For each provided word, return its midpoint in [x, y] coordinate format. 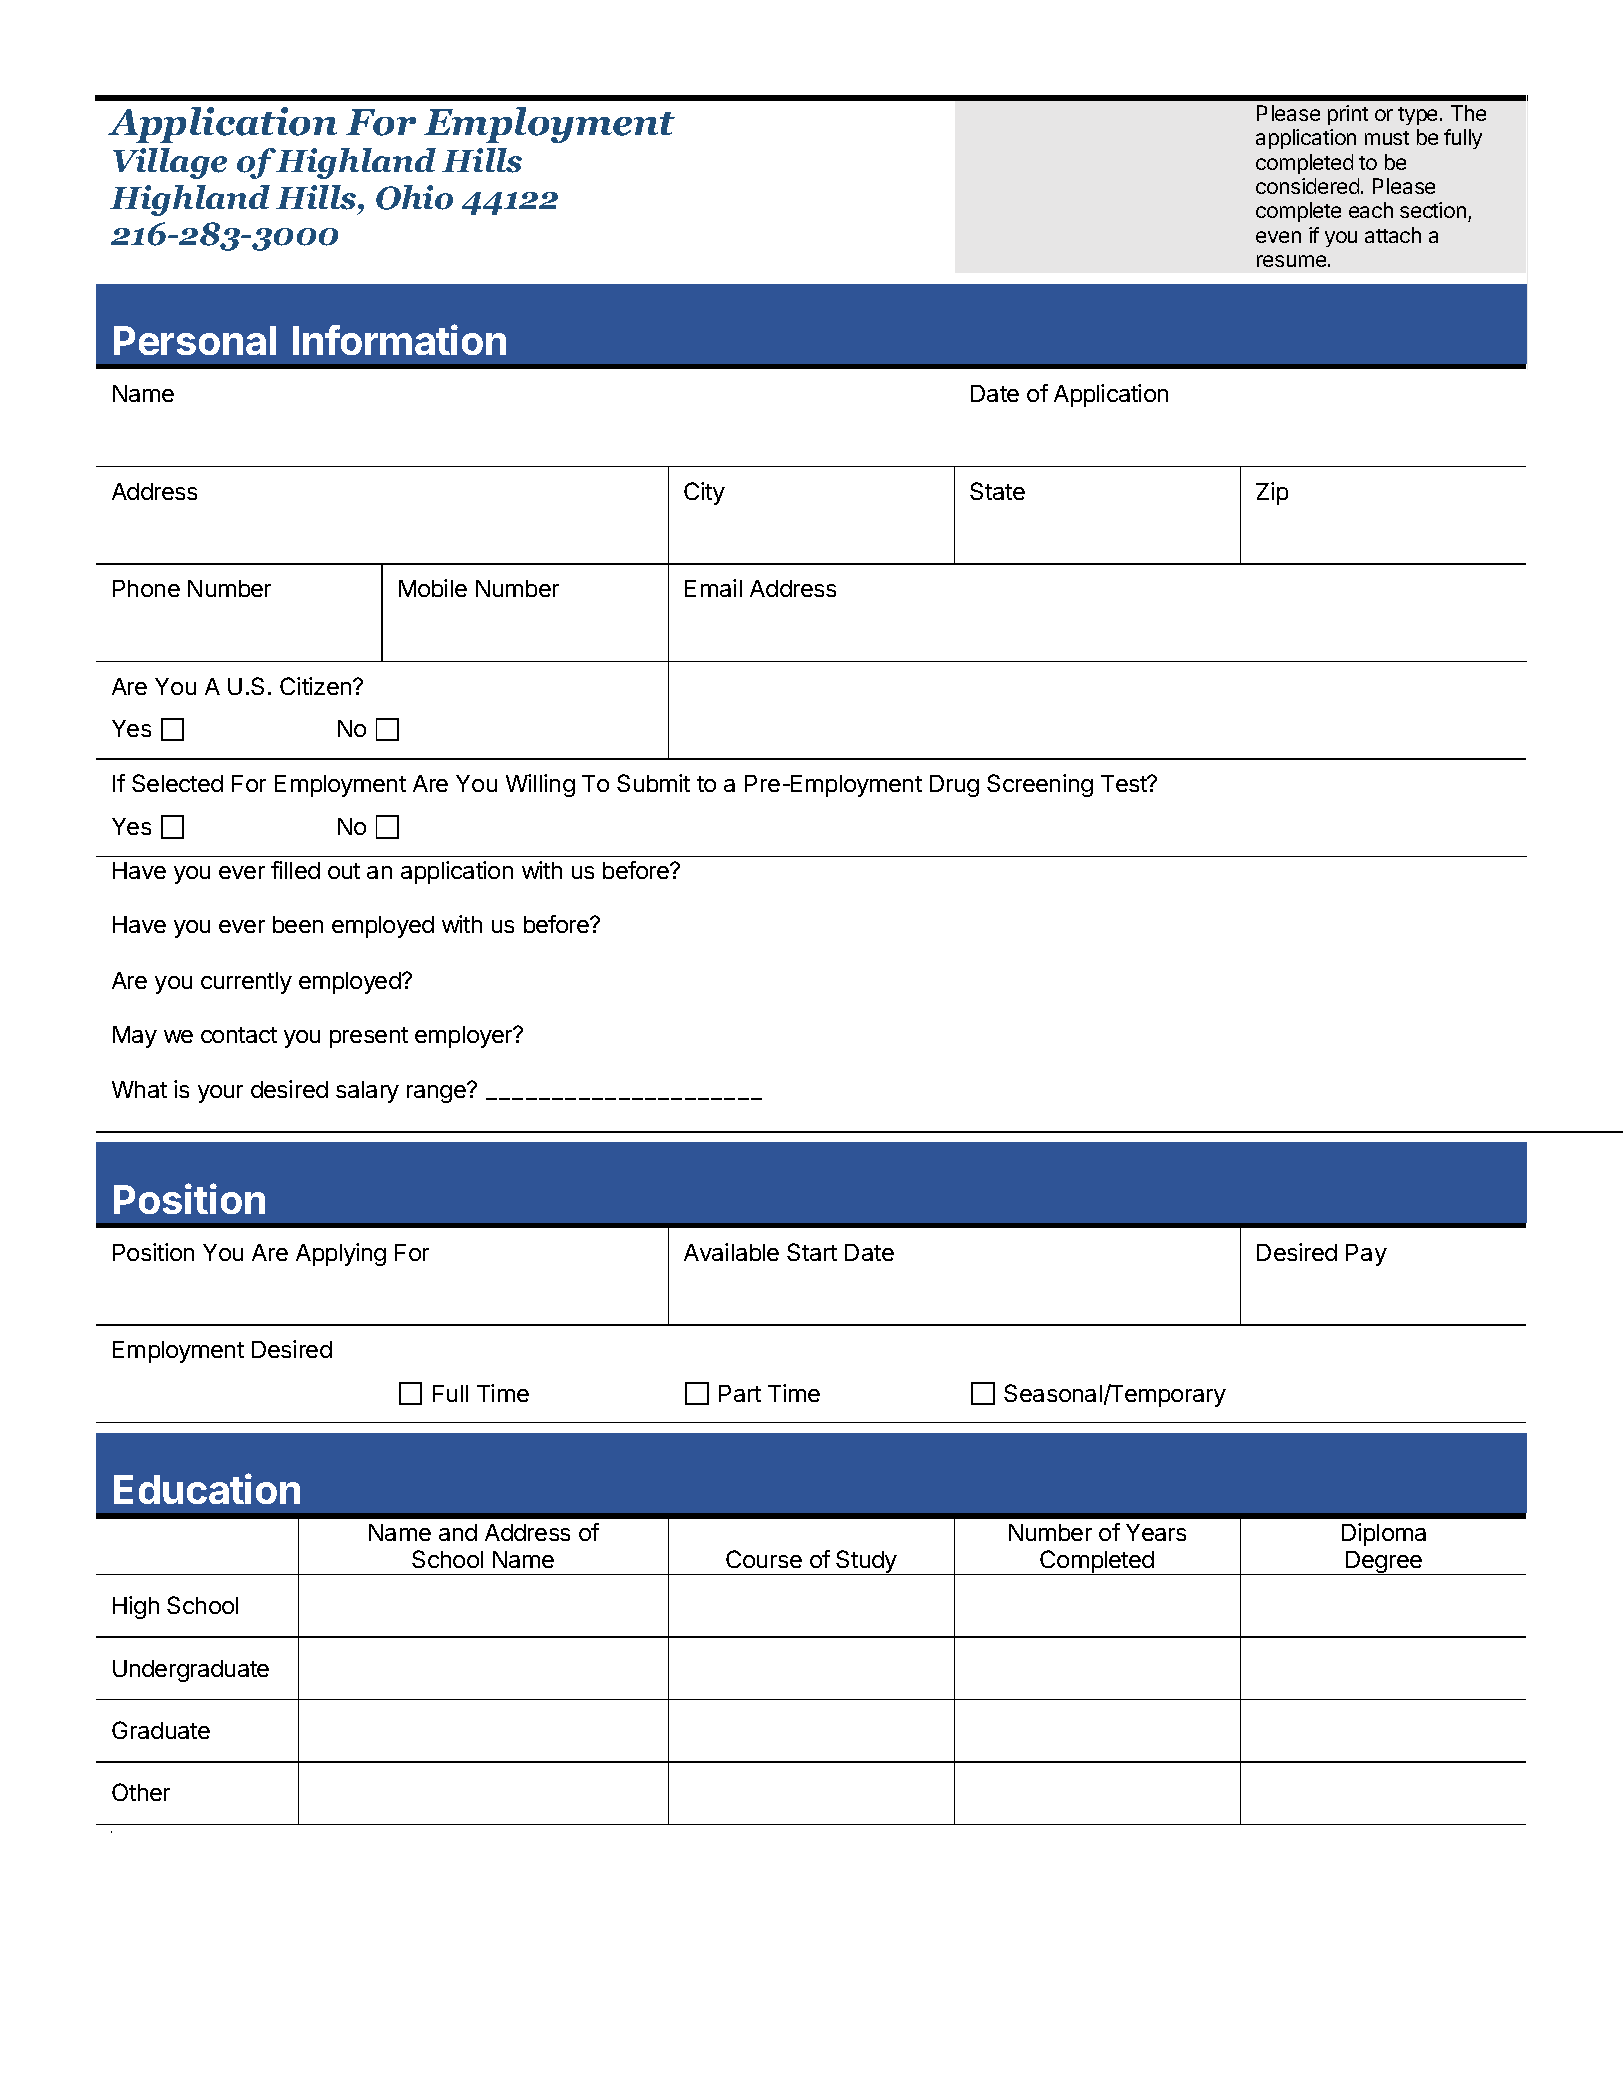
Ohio [414, 197]
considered [1307, 186]
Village [170, 163]
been [298, 924]
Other [141, 1792]
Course [764, 1559]
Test [1125, 783]
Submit [653, 783]
